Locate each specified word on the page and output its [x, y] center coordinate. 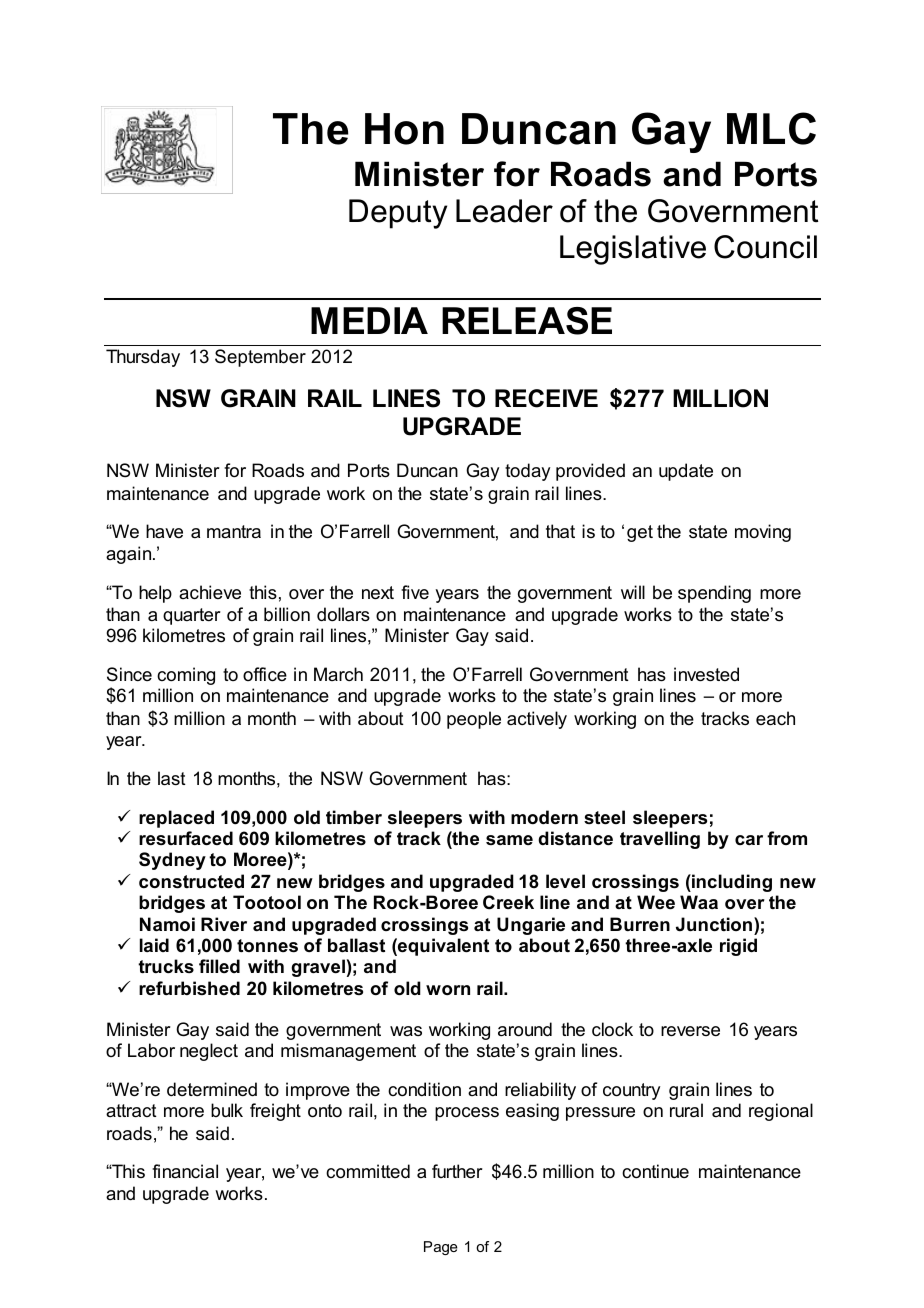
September [260, 358]
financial [185, 1171]
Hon [404, 129]
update [686, 472]
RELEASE [527, 321]
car [749, 840]
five [415, 592]
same [509, 840]
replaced [176, 819]
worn [448, 990]
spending [714, 594]
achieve [210, 592]
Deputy [398, 214]
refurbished [189, 988]
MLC [771, 128]
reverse [690, 1031]
